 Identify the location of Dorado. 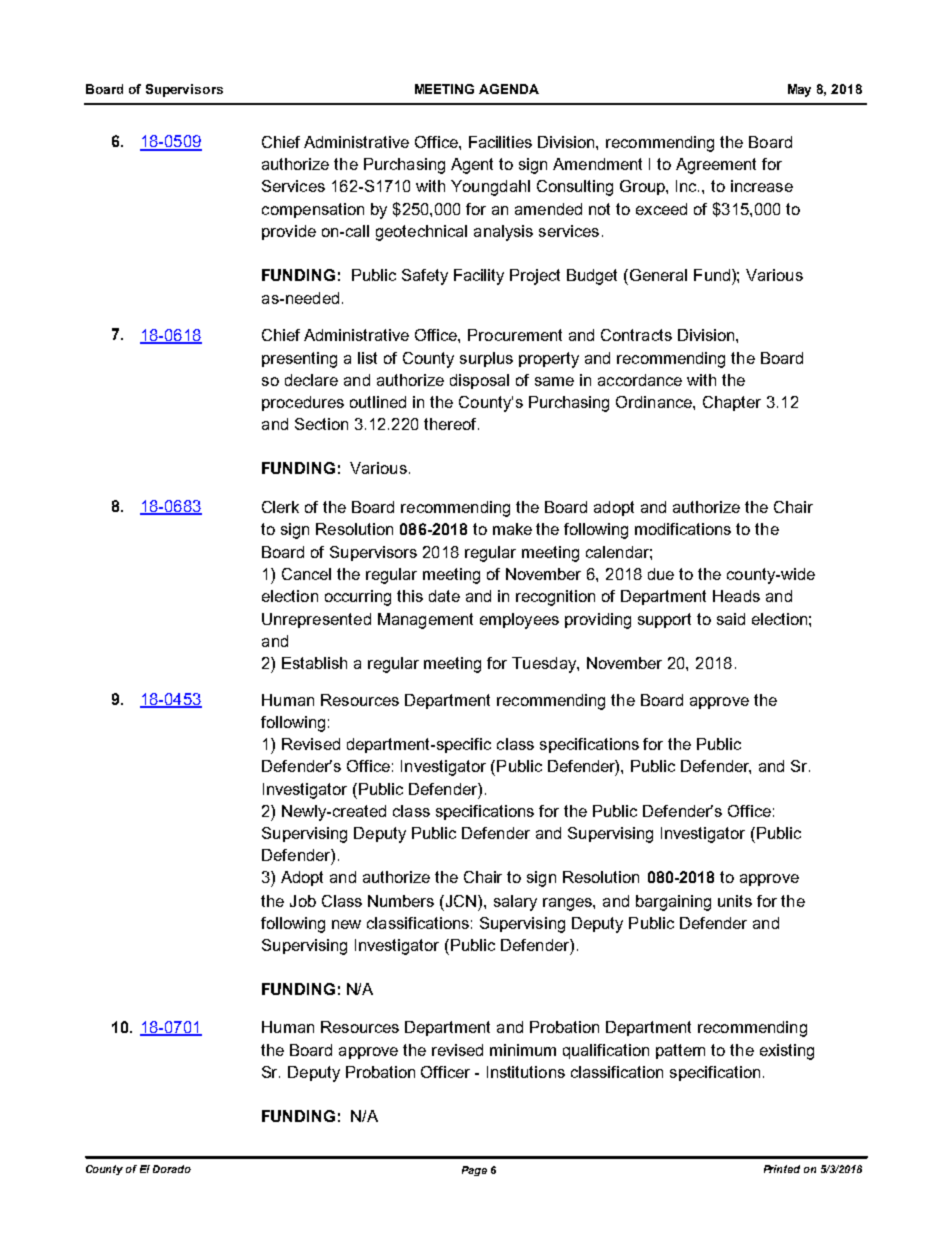
(172, 1169).
